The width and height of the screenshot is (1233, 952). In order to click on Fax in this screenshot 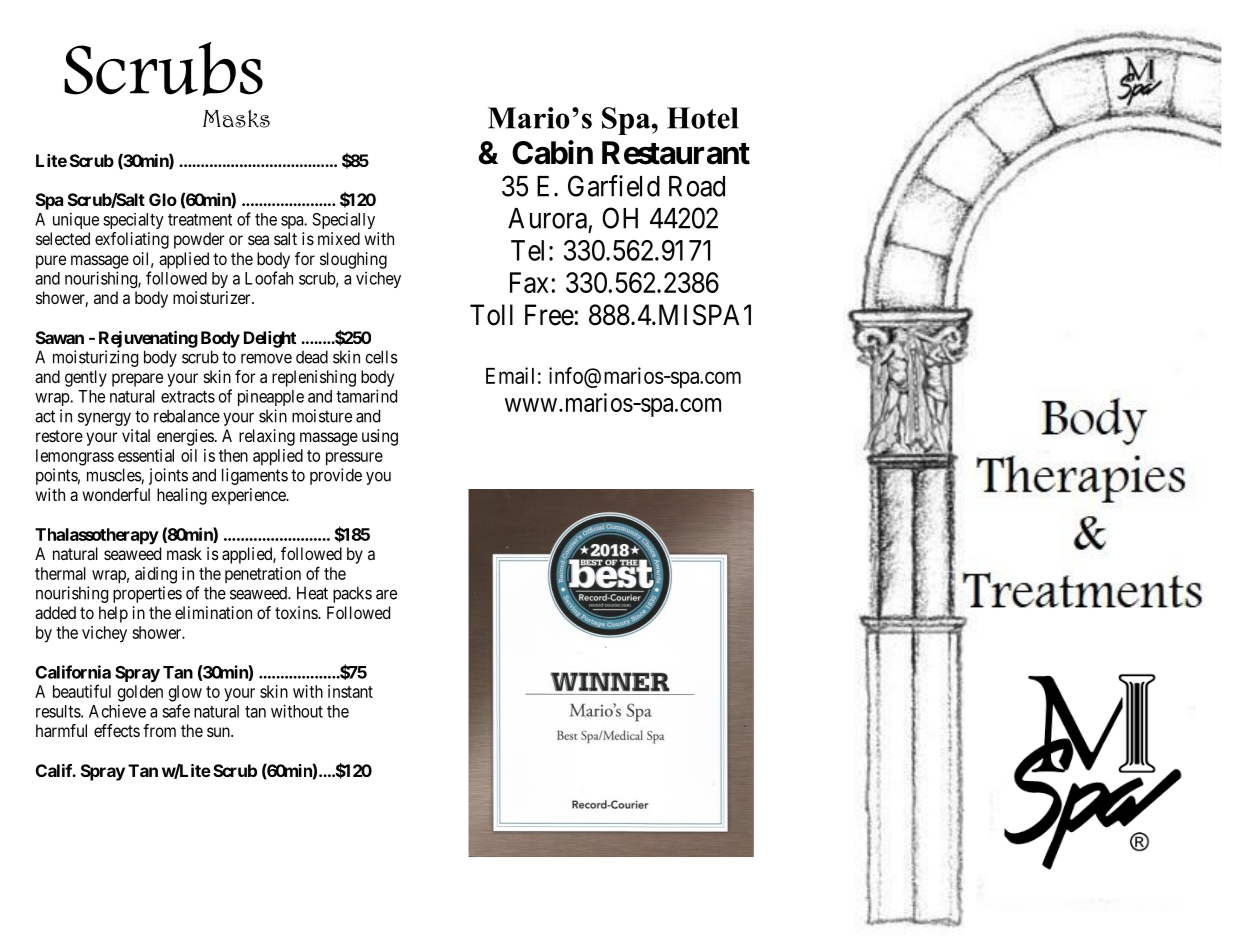, I will do `click(529, 282)`.
